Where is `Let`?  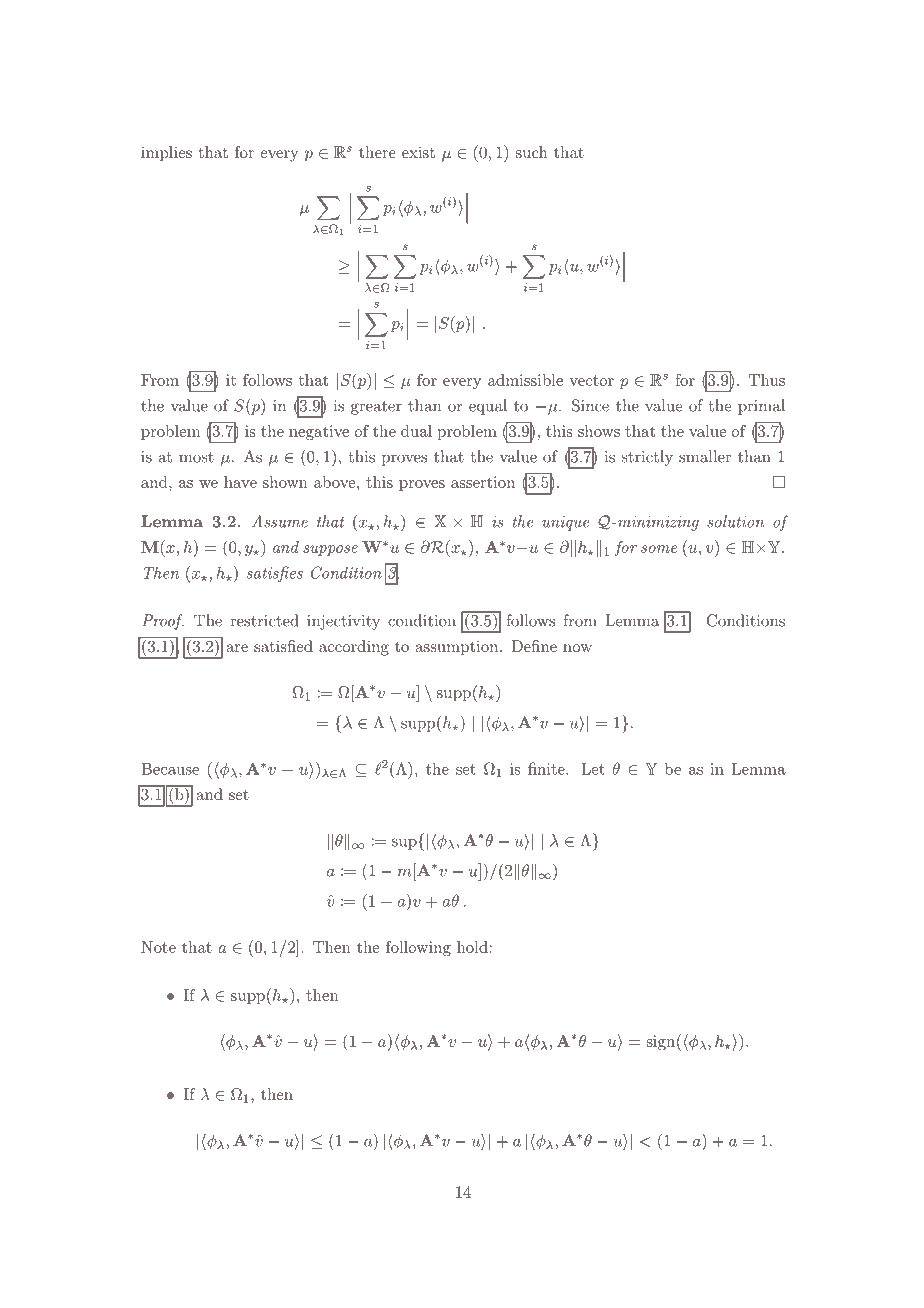
Let is located at coordinates (593, 769).
